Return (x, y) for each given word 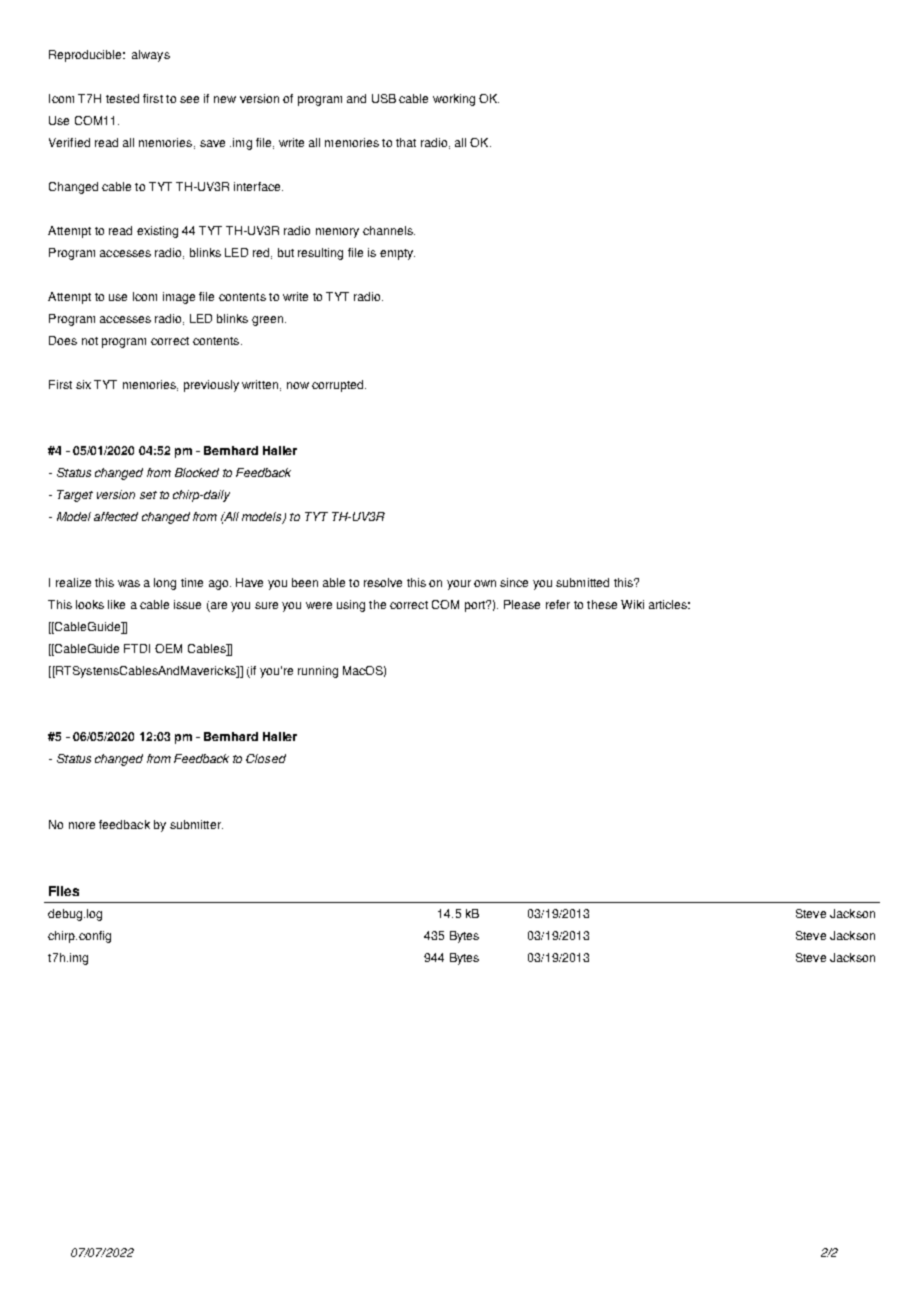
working (454, 100)
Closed (266, 758)
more (82, 825)
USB (384, 98)
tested (122, 98)
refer (558, 604)
